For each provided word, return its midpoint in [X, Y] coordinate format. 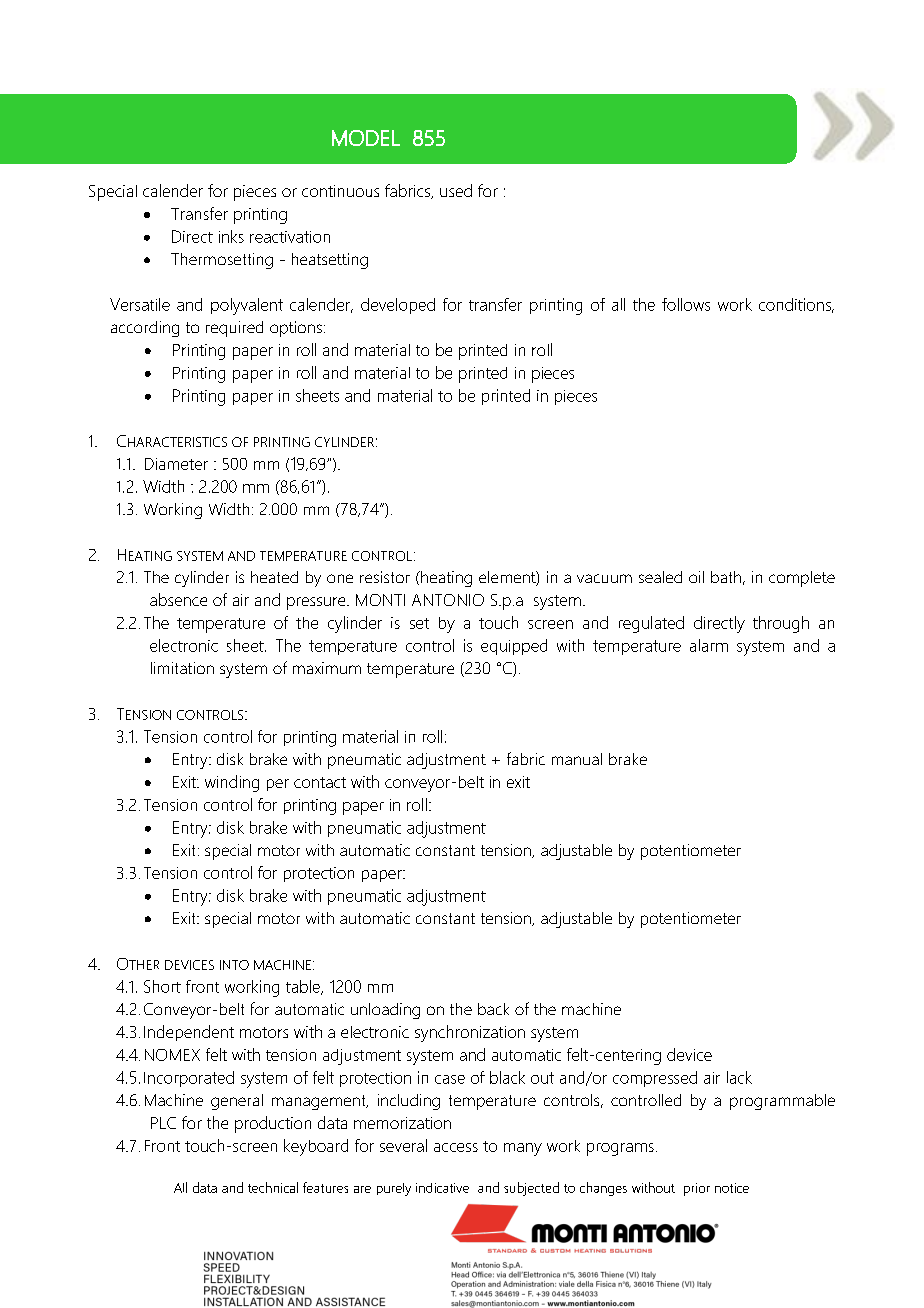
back [493, 1009]
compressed [655, 1079]
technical [273, 1187]
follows [686, 304]
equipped [514, 647]
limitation [182, 668]
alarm [709, 645]
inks [231, 236]
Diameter [176, 464]
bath [726, 577]
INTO [234, 965]
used [456, 190]
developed [398, 306]
